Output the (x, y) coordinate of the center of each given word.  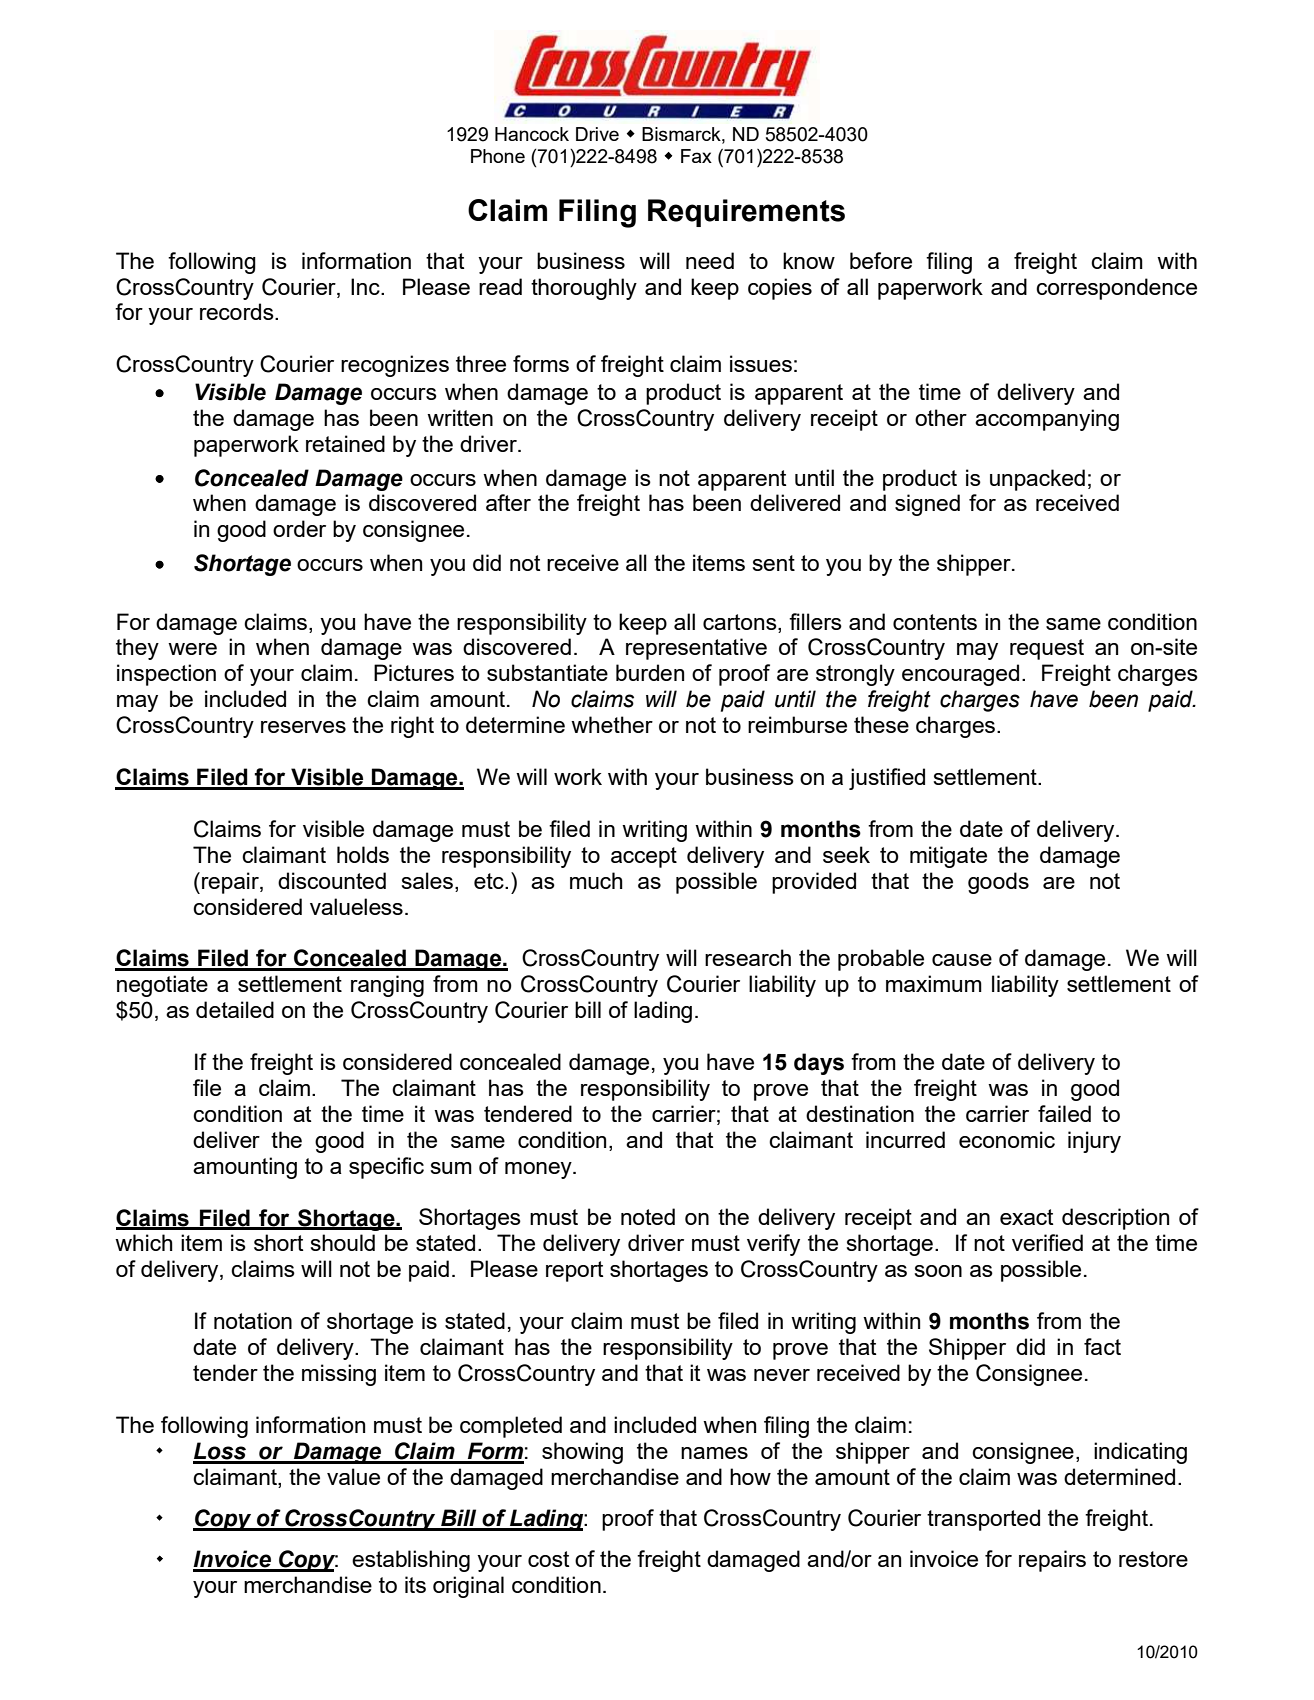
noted (648, 1216)
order (299, 528)
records (238, 311)
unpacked (1037, 480)
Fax (696, 156)
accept (644, 857)
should (342, 1242)
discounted (332, 880)
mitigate (948, 857)
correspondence (1116, 289)
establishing (411, 1561)
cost (548, 1559)
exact (1026, 1217)
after (508, 502)
